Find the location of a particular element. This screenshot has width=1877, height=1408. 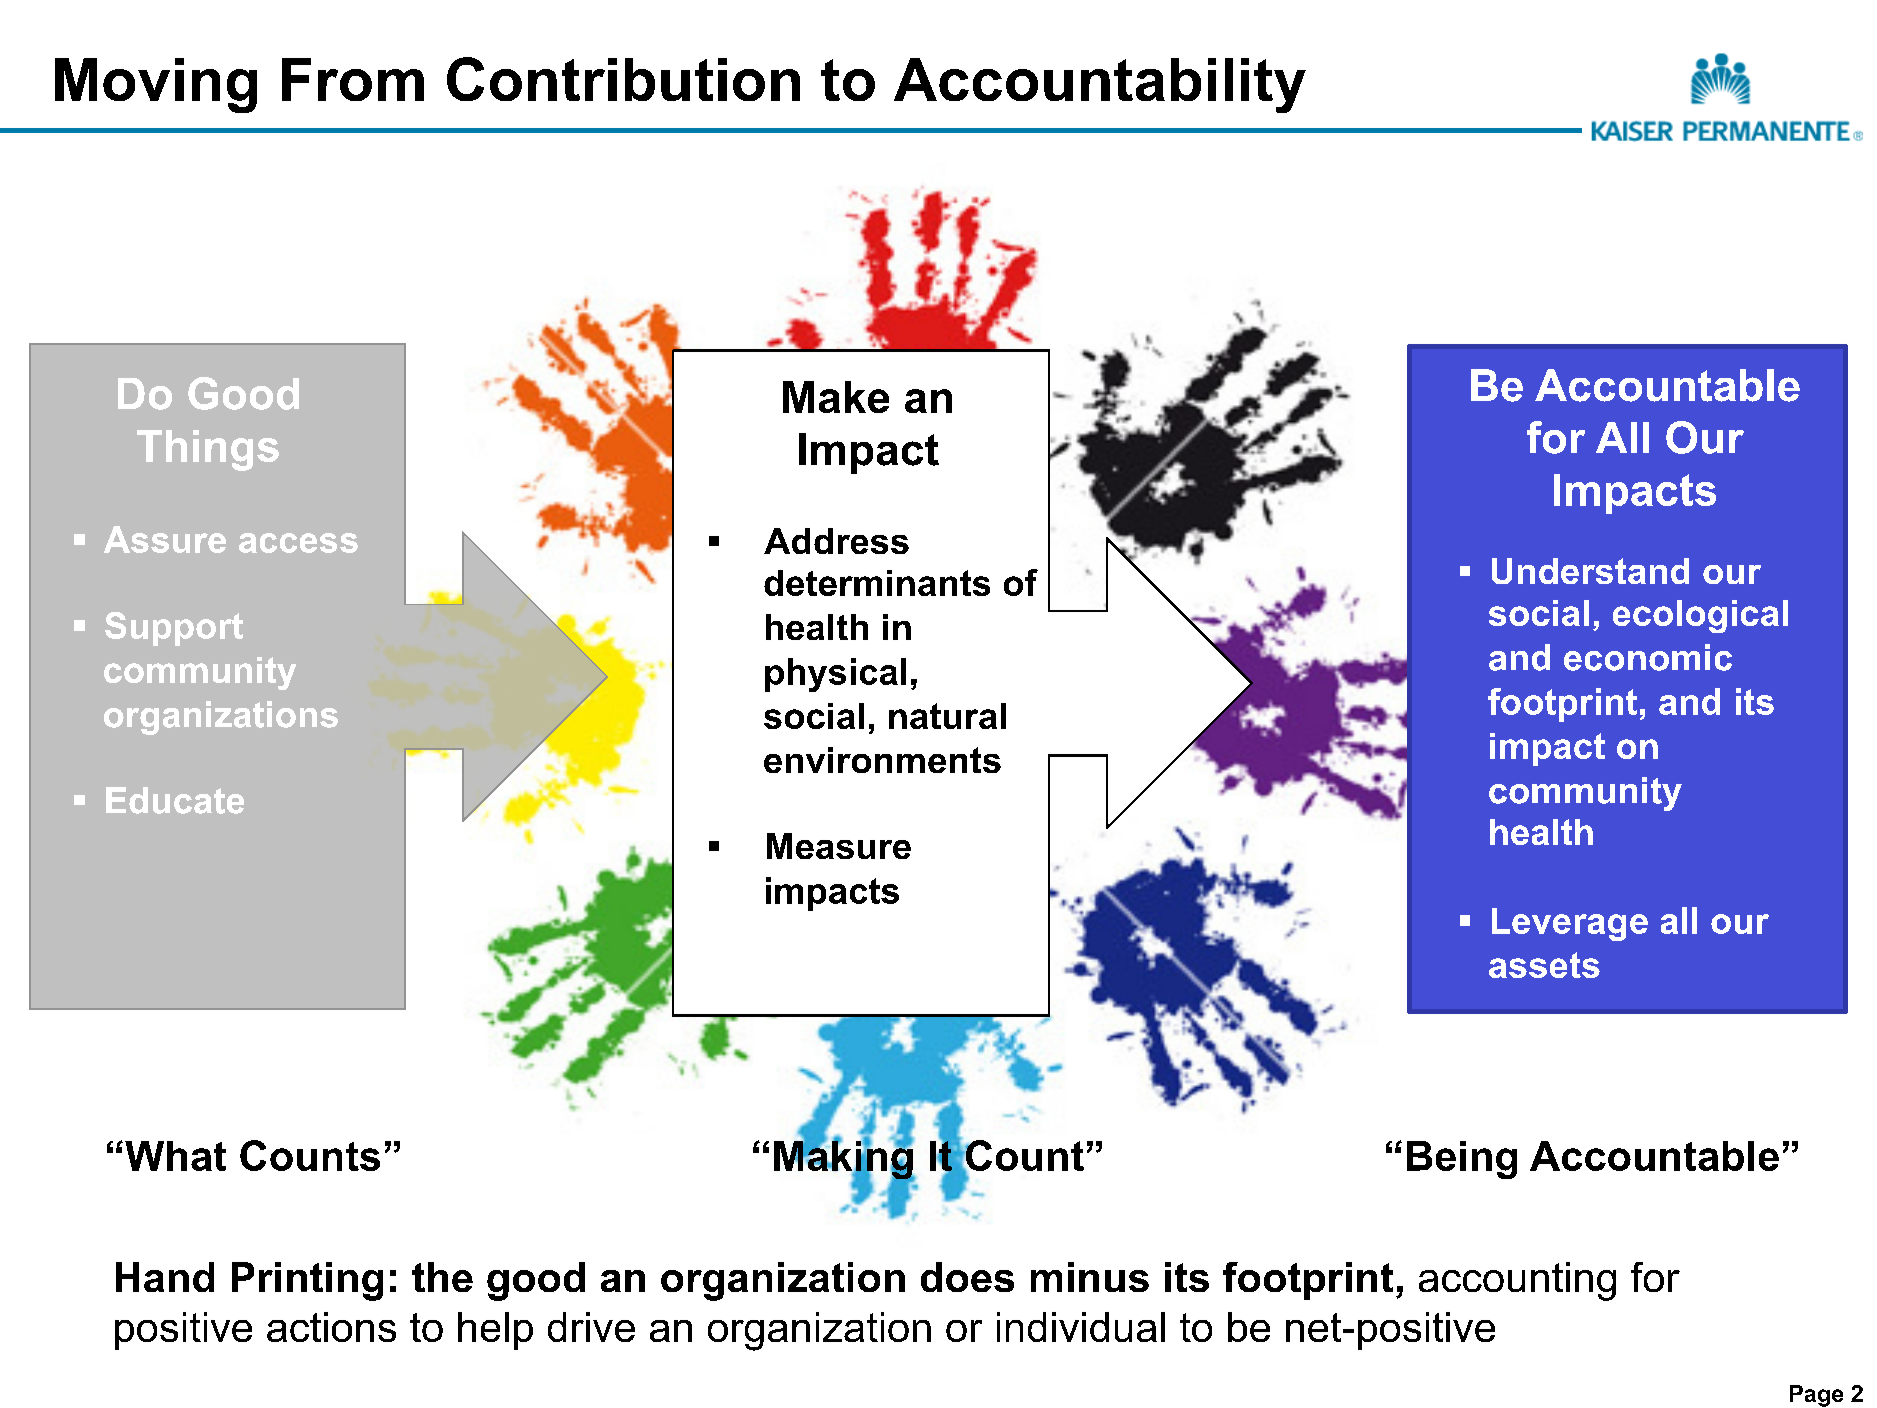

Make is located at coordinates (836, 397).
